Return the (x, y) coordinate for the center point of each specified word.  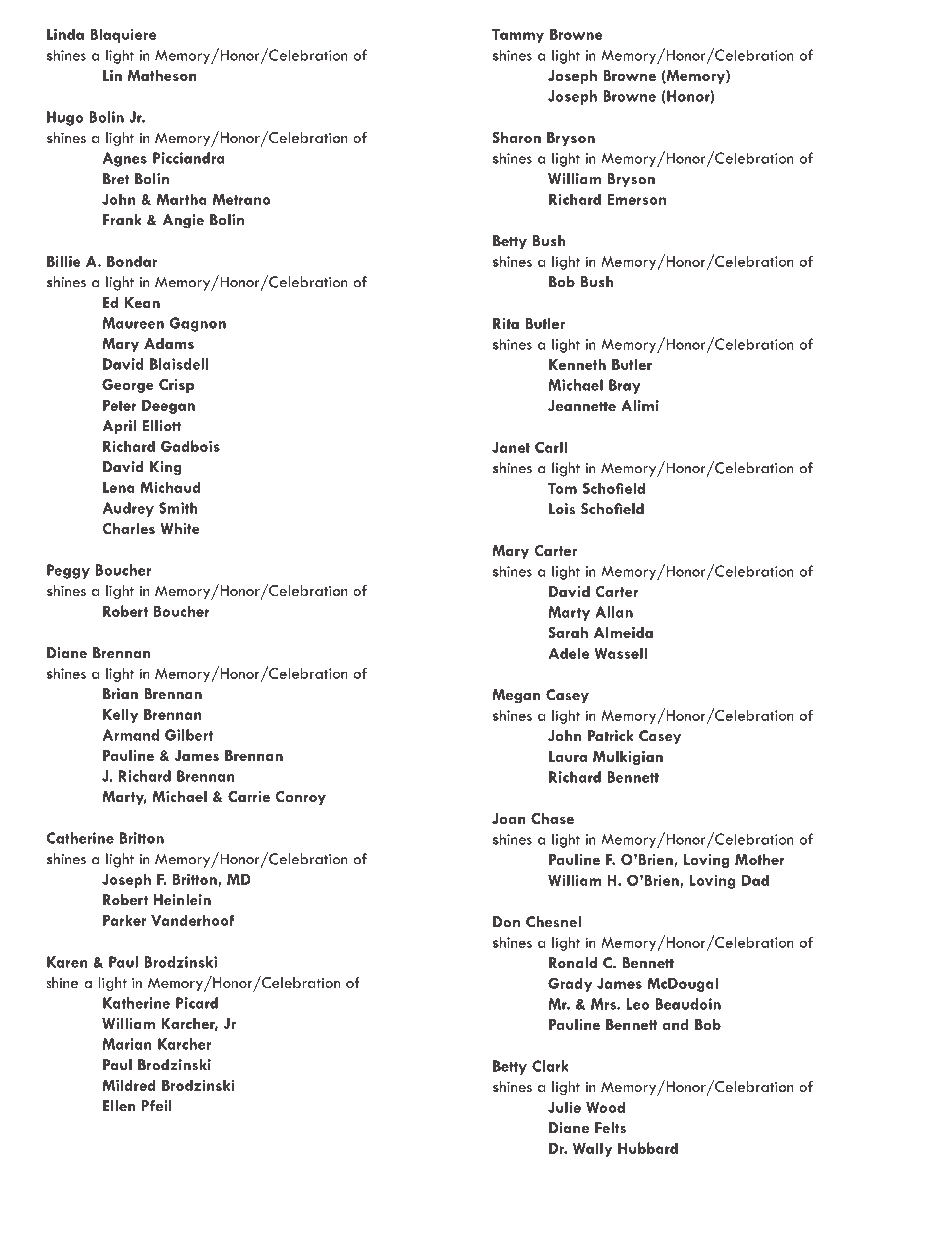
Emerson (636, 199)
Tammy (518, 35)
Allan (614, 612)
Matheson (162, 75)
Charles (129, 528)
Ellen (119, 1106)
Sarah (568, 632)
